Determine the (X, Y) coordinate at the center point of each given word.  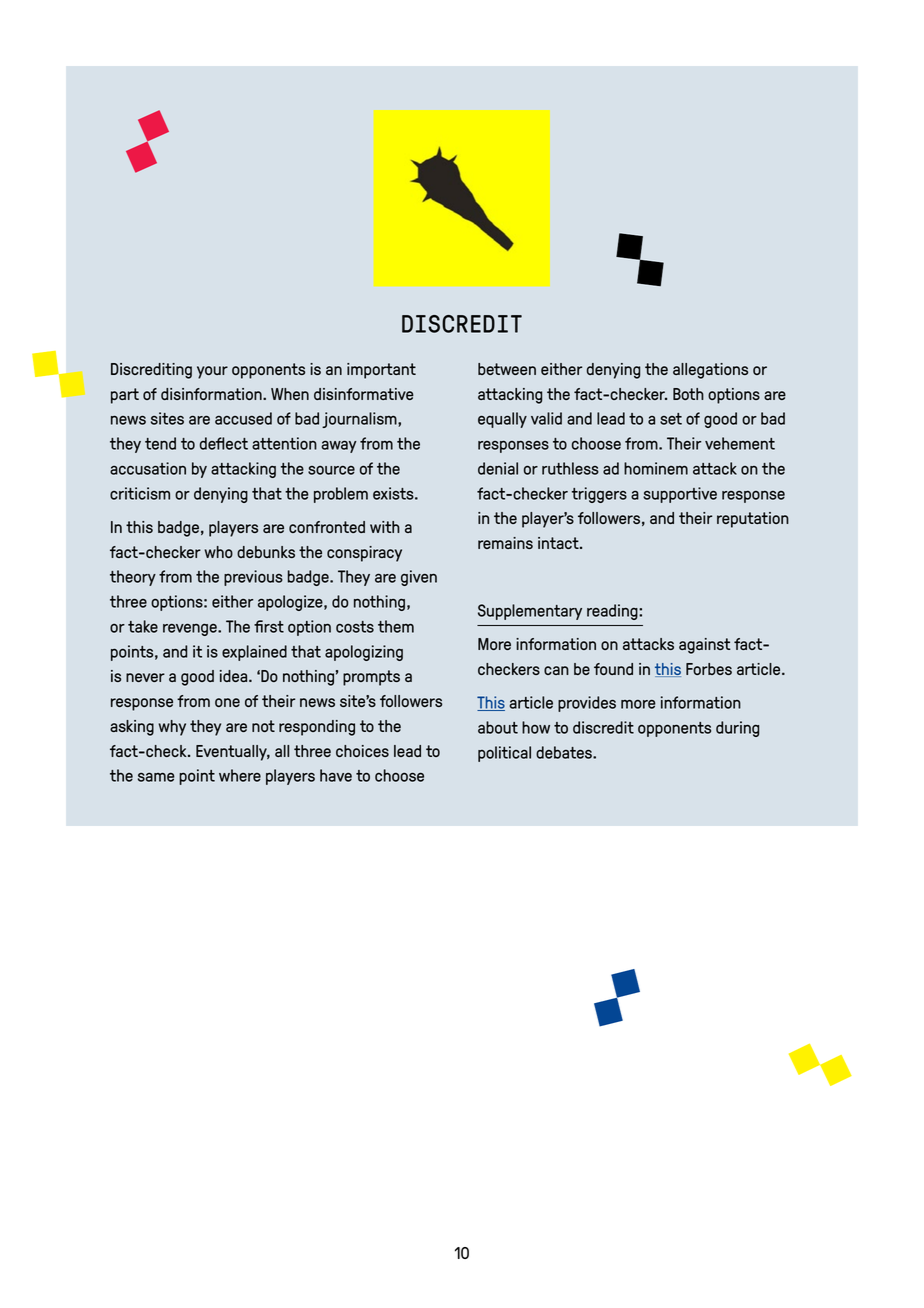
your (212, 372)
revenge (191, 629)
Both (688, 394)
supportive (680, 495)
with (385, 527)
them (396, 626)
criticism (140, 493)
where (240, 775)
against (705, 646)
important (381, 371)
